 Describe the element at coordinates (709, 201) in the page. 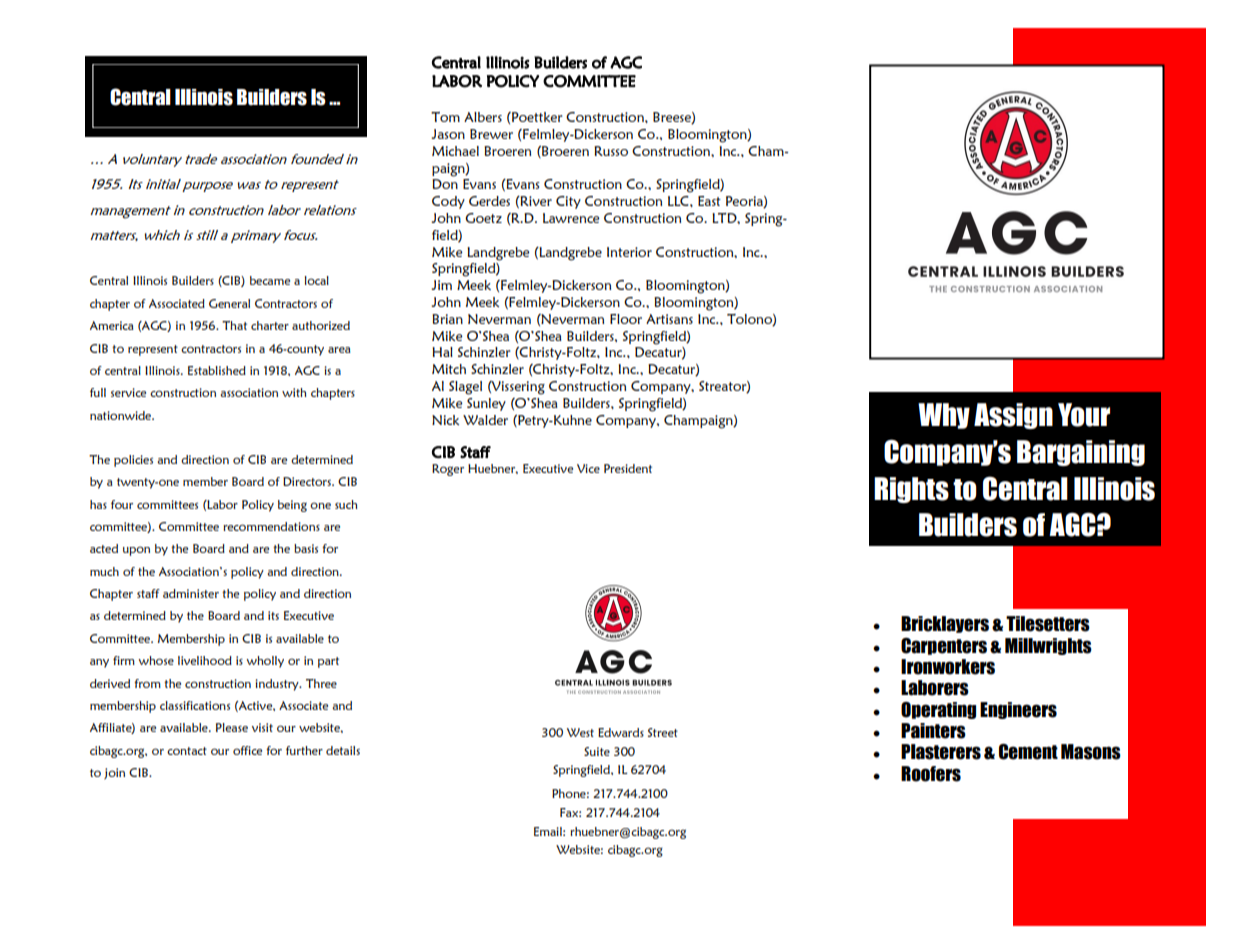

I see `East` at that location.
